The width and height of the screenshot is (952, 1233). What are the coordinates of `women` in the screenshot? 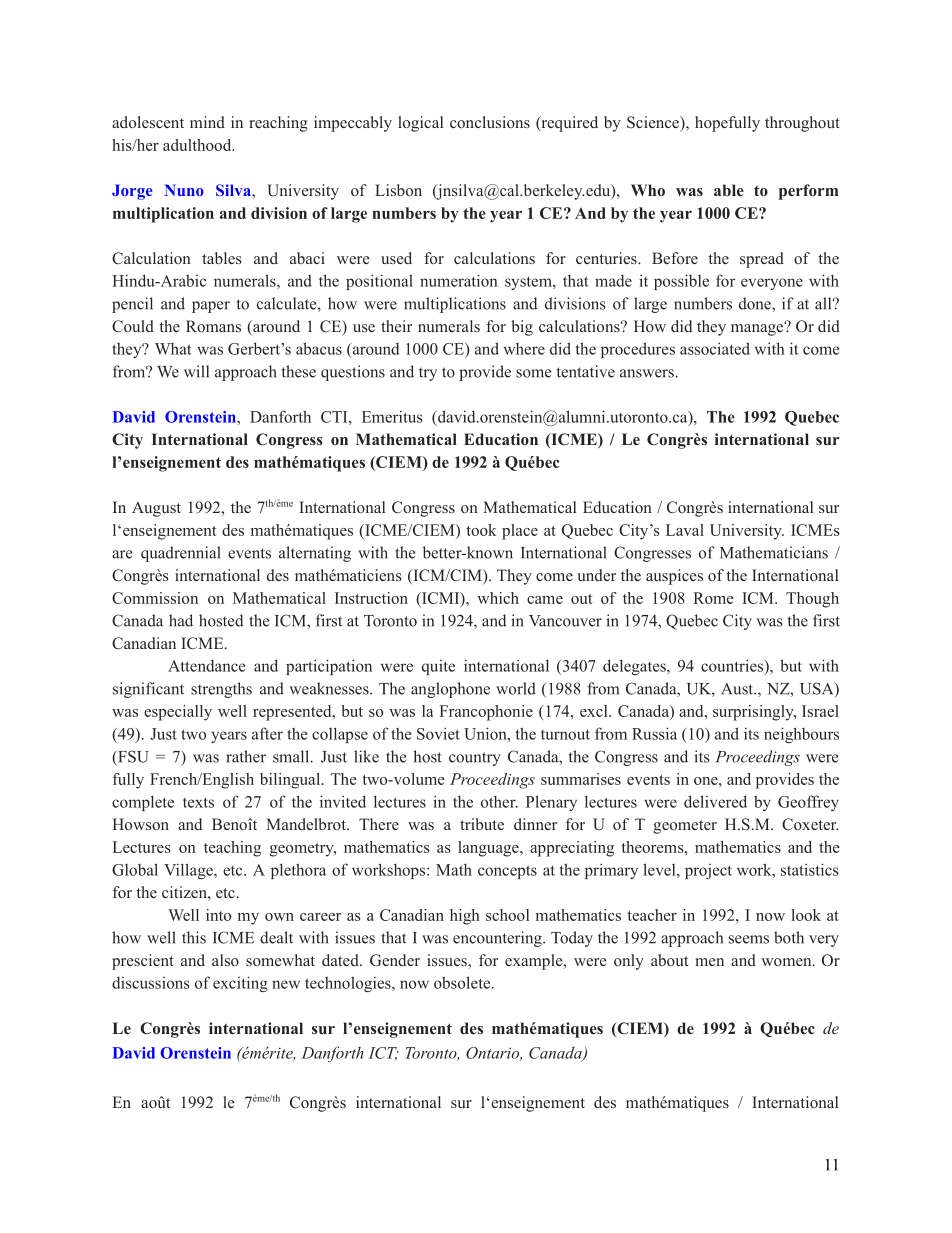 It's located at (787, 962).
